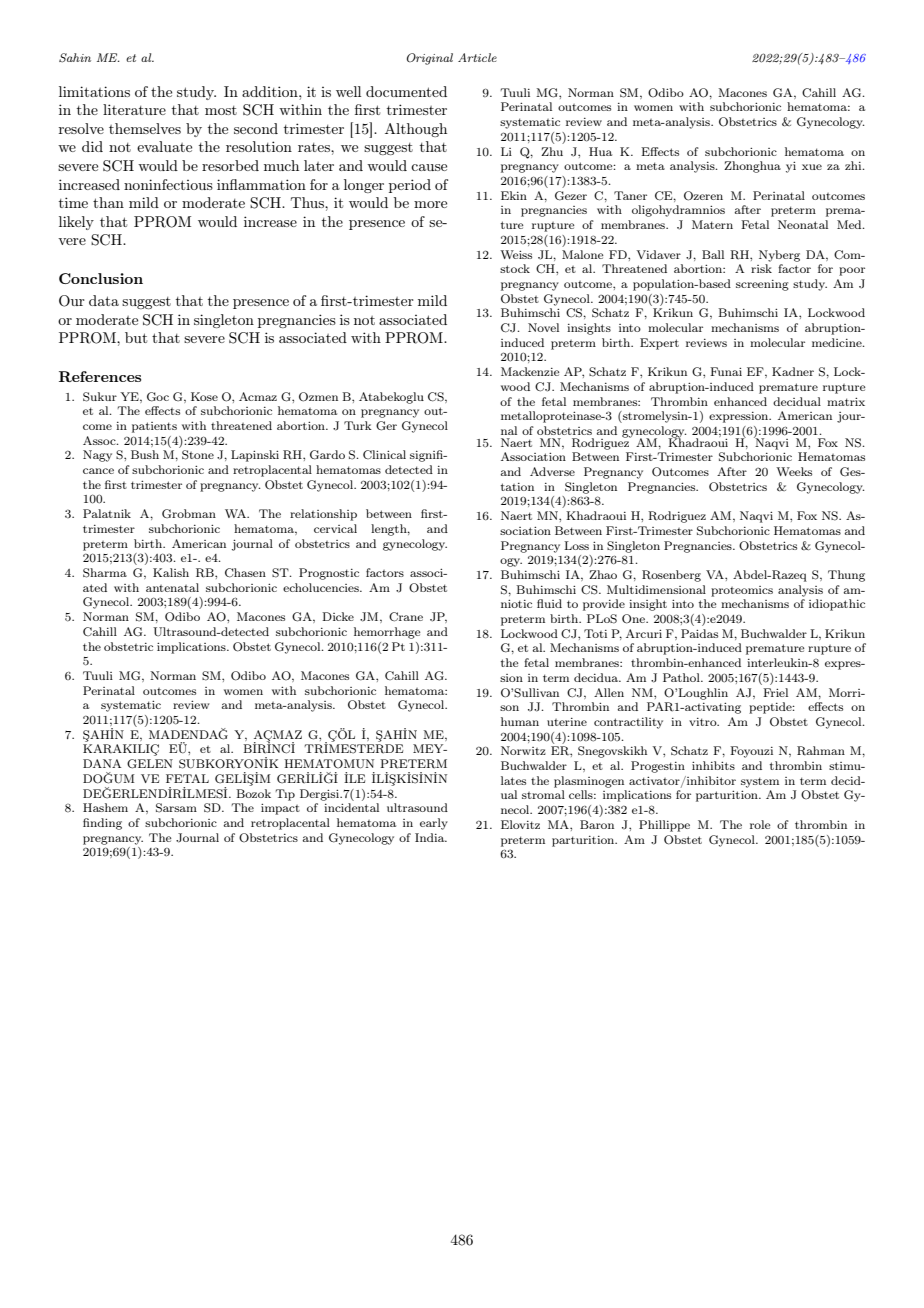 This screenshot has width=924, height=1308. Describe the element at coordinates (477, 57) in the screenshot. I see `Article` at that location.
